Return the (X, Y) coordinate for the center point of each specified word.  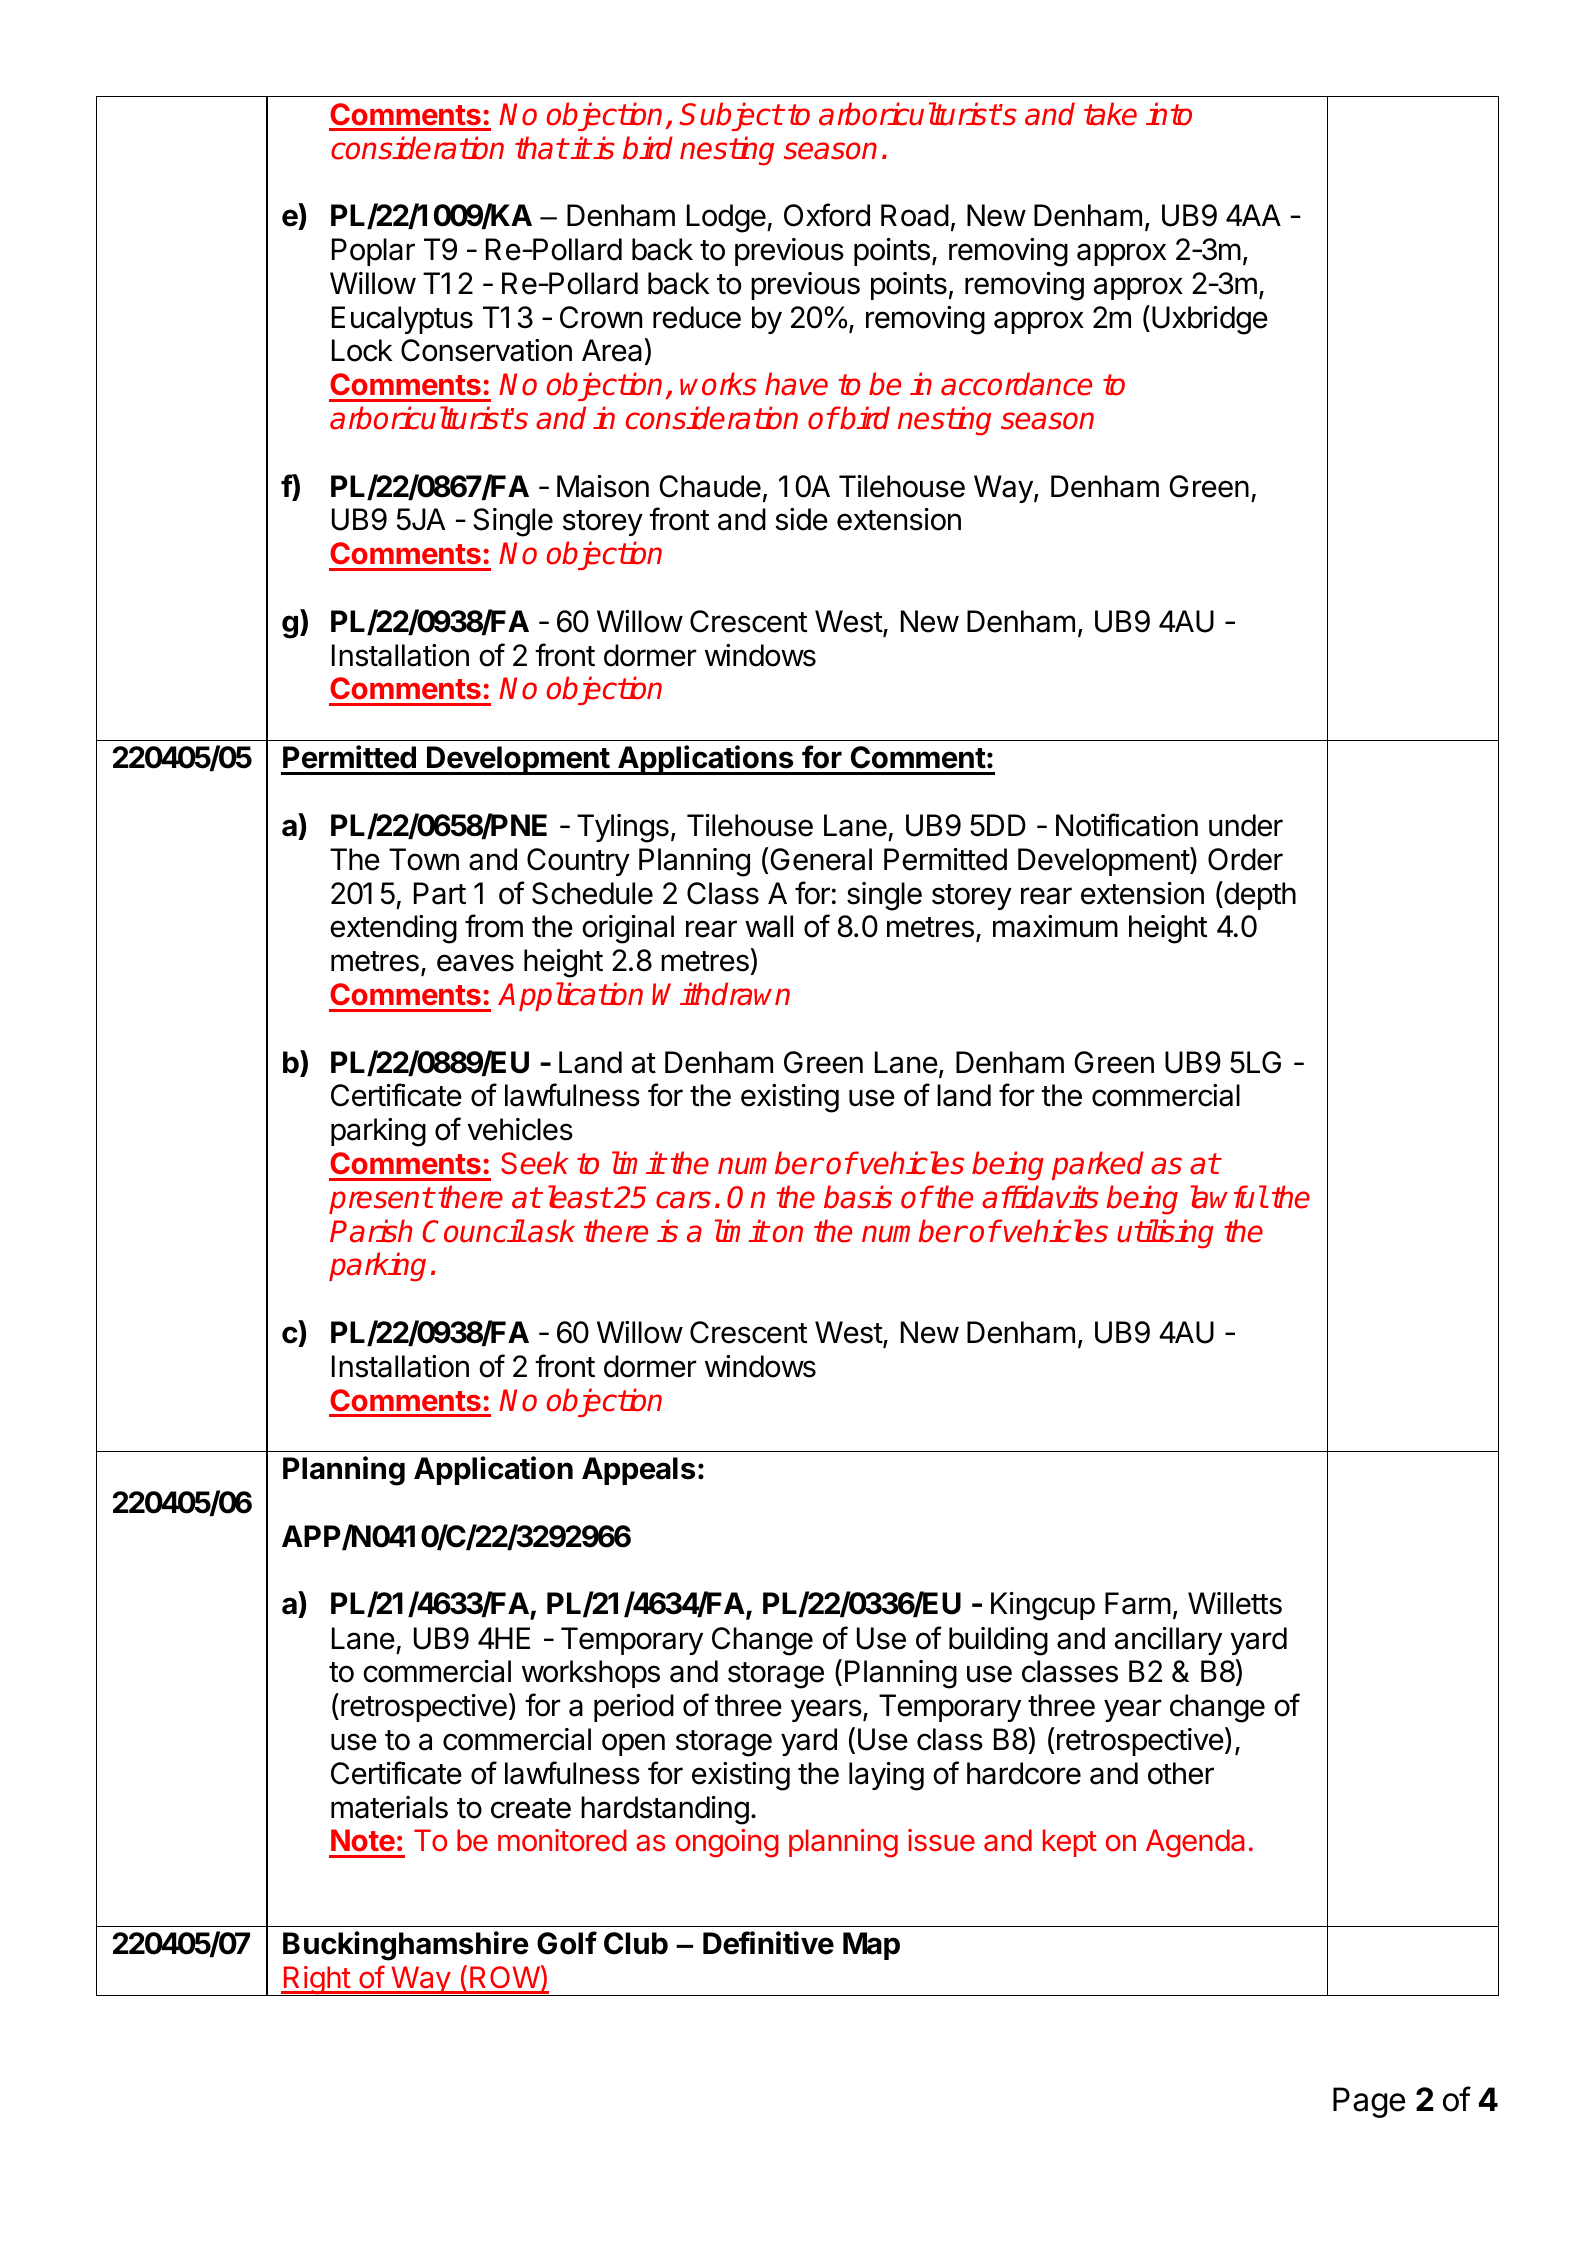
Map (871, 1946)
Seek (535, 1163)
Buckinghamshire (406, 1946)
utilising (1165, 1234)
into (1169, 114)
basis (858, 1197)
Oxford (827, 215)
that (541, 148)
